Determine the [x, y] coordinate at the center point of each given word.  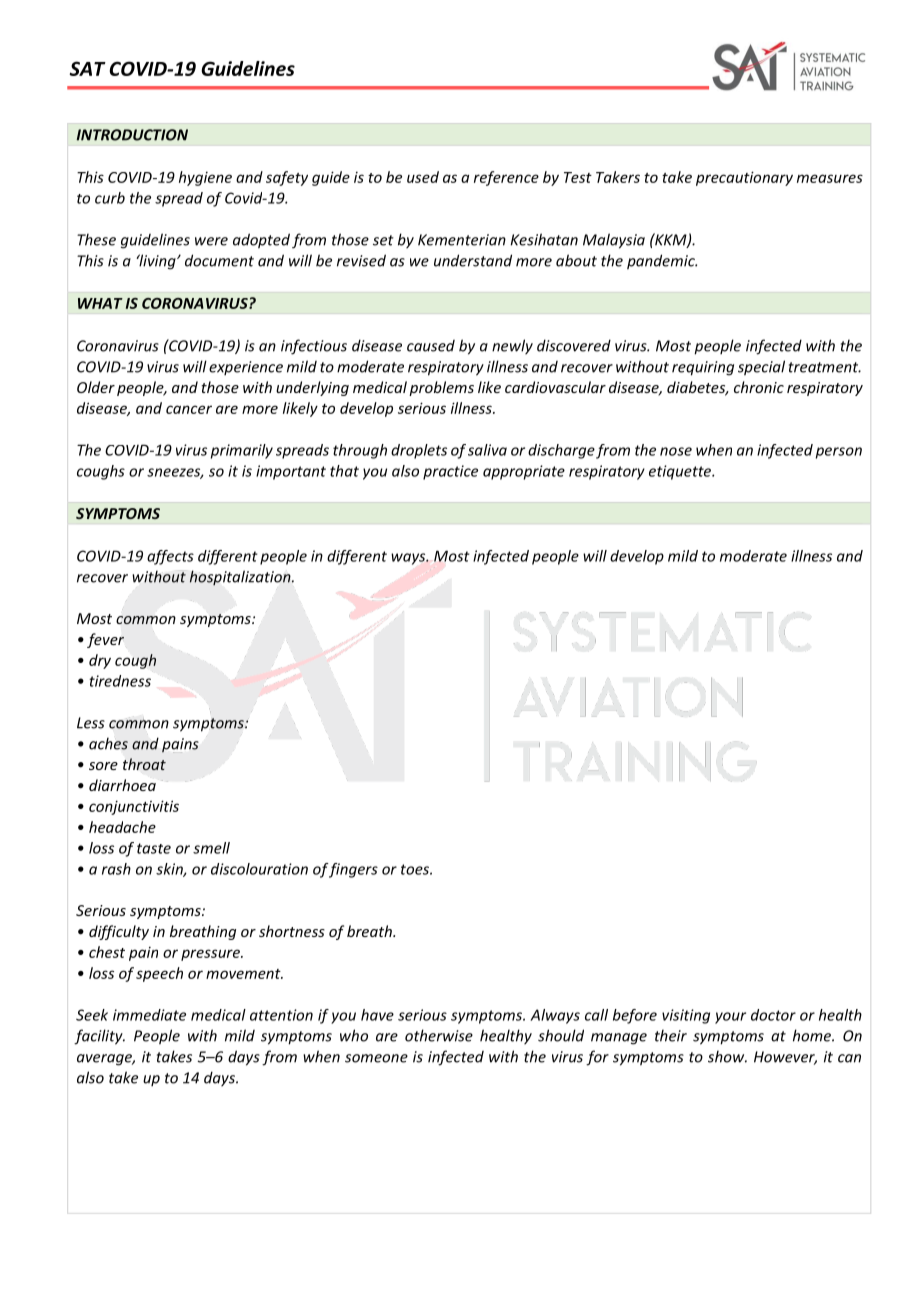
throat [144, 764]
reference [506, 178]
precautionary [744, 178]
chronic [759, 387]
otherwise [439, 1035]
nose [676, 451]
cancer [189, 409]
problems [441, 388]
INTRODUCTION [132, 135]
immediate [149, 1015]
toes [416, 869]
